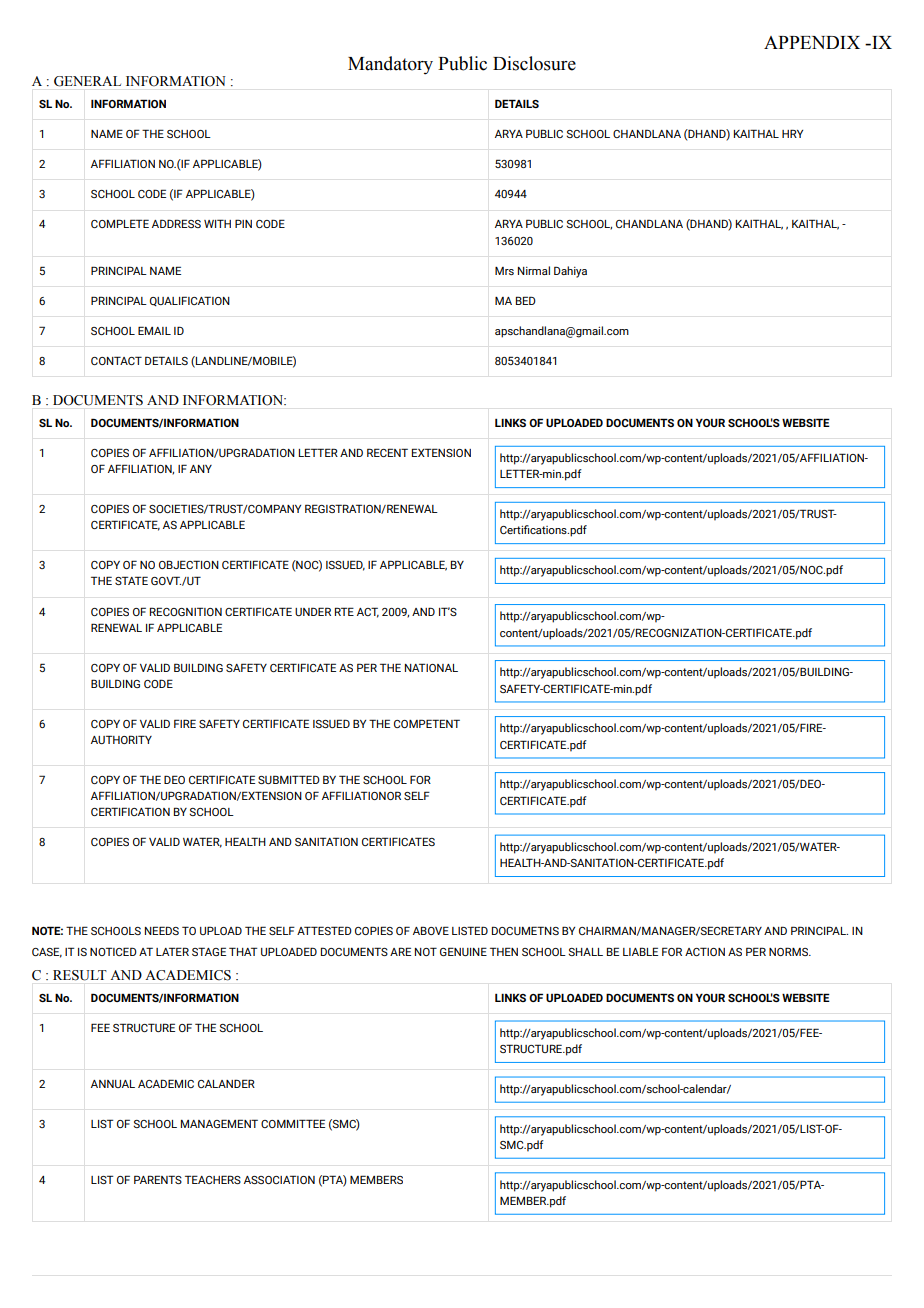  Describe the element at coordinates (427, 723) in the screenshot. I see `COMPETENT` at that location.
